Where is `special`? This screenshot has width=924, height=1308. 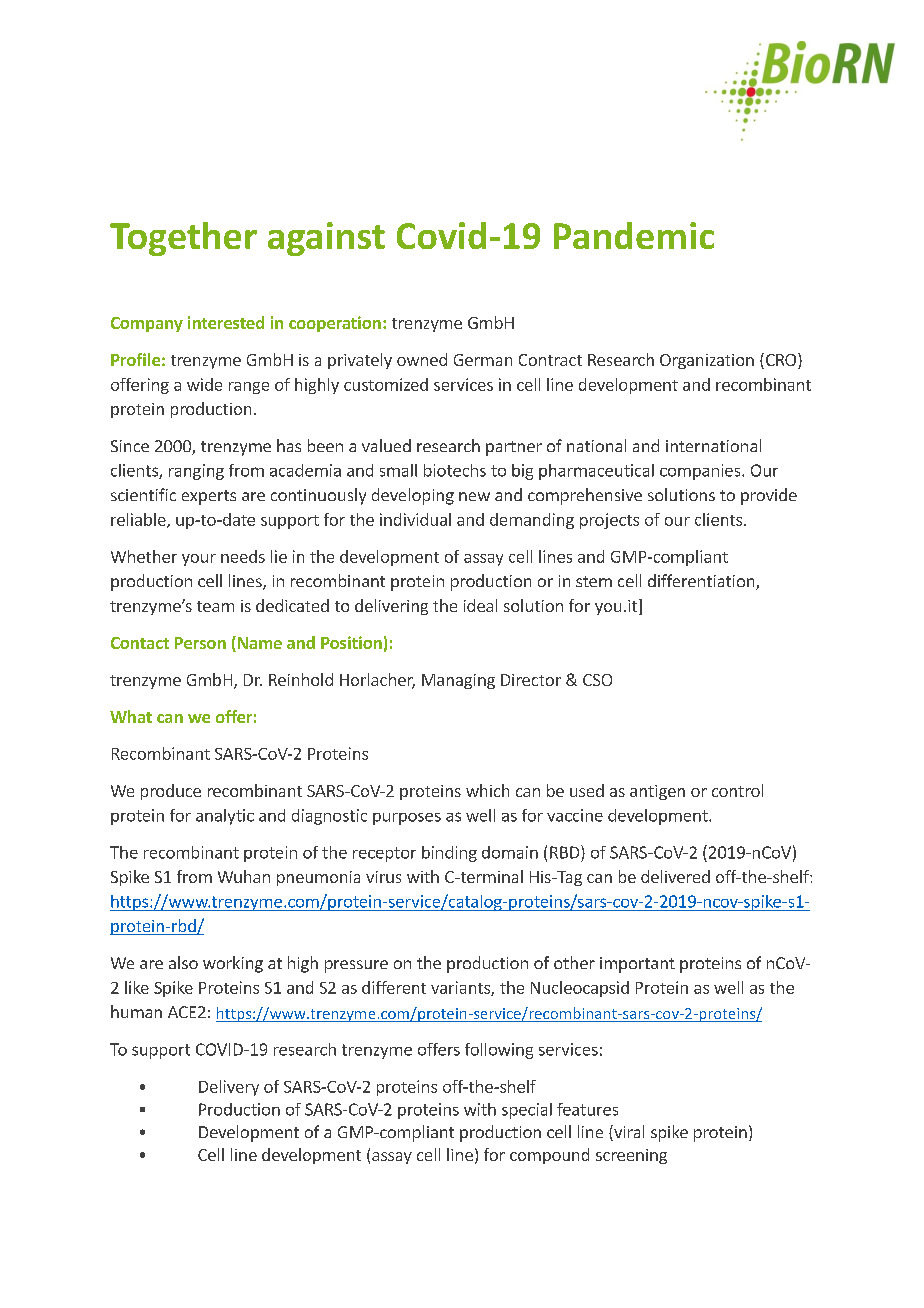 special is located at coordinates (527, 1111).
